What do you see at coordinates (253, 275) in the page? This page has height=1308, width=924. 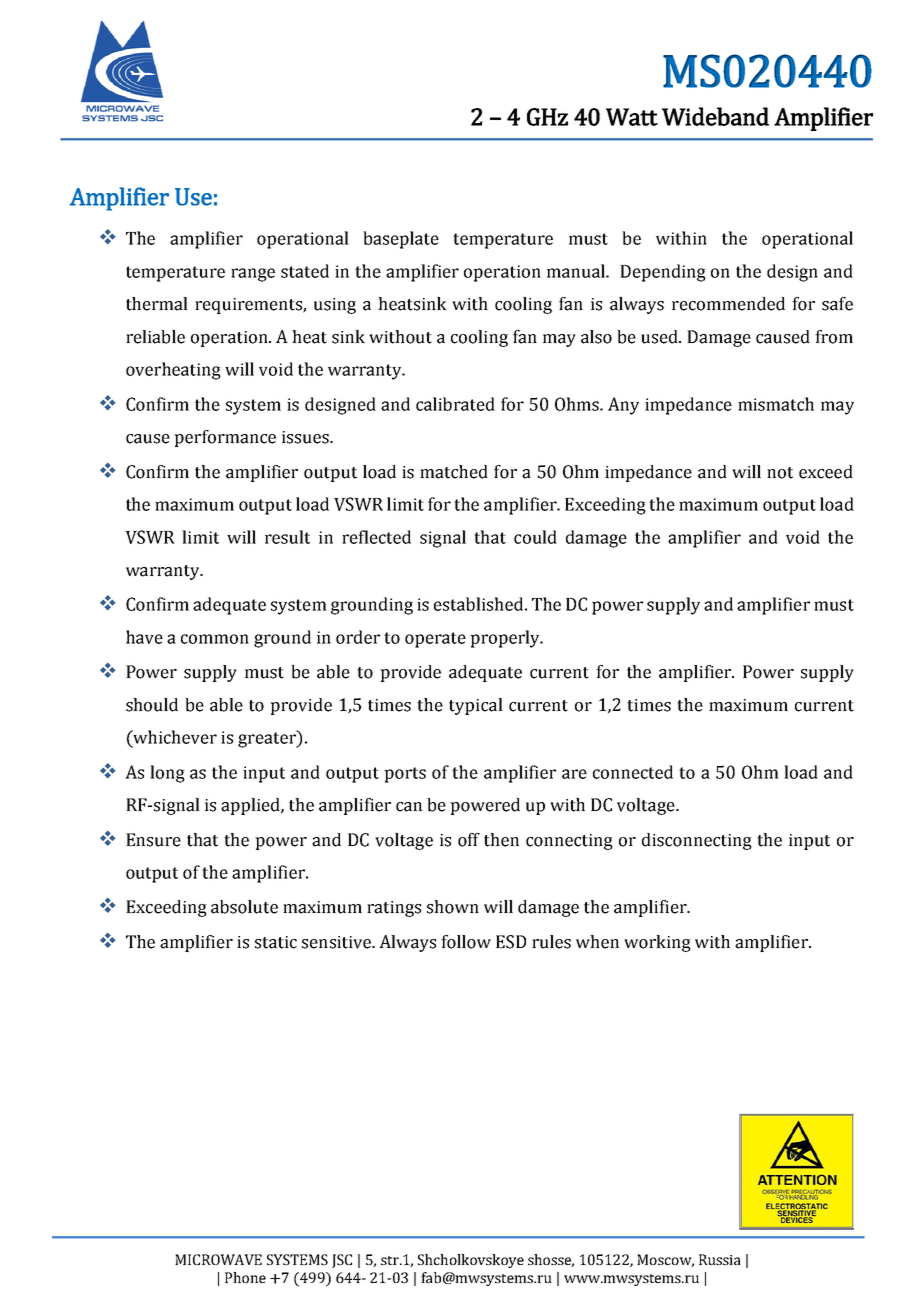 I see `range` at bounding box center [253, 275].
